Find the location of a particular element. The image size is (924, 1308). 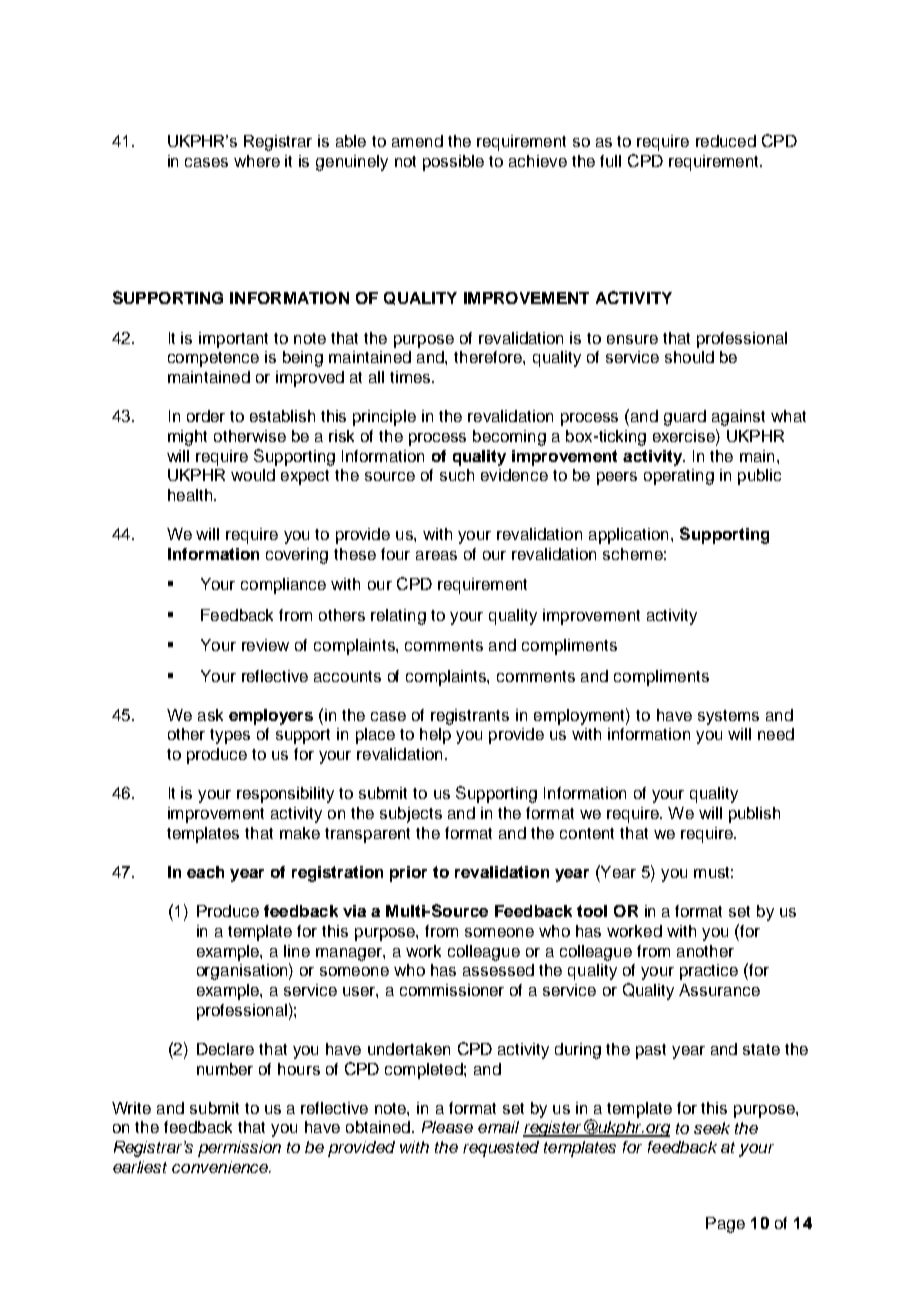

areas is located at coordinates (436, 555).
